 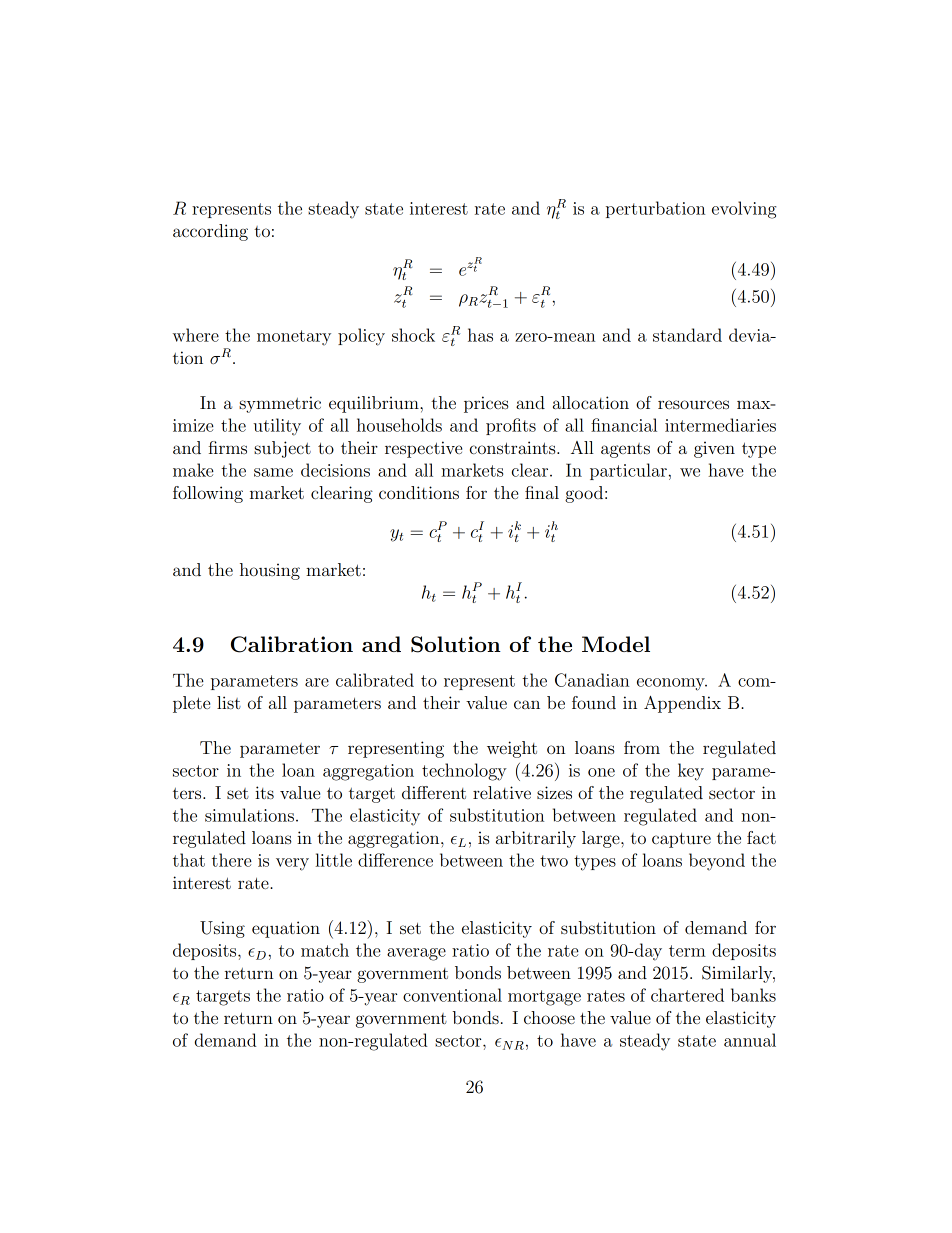 What do you see at coordinates (325, 950) in the screenshot?
I see `match` at bounding box center [325, 950].
